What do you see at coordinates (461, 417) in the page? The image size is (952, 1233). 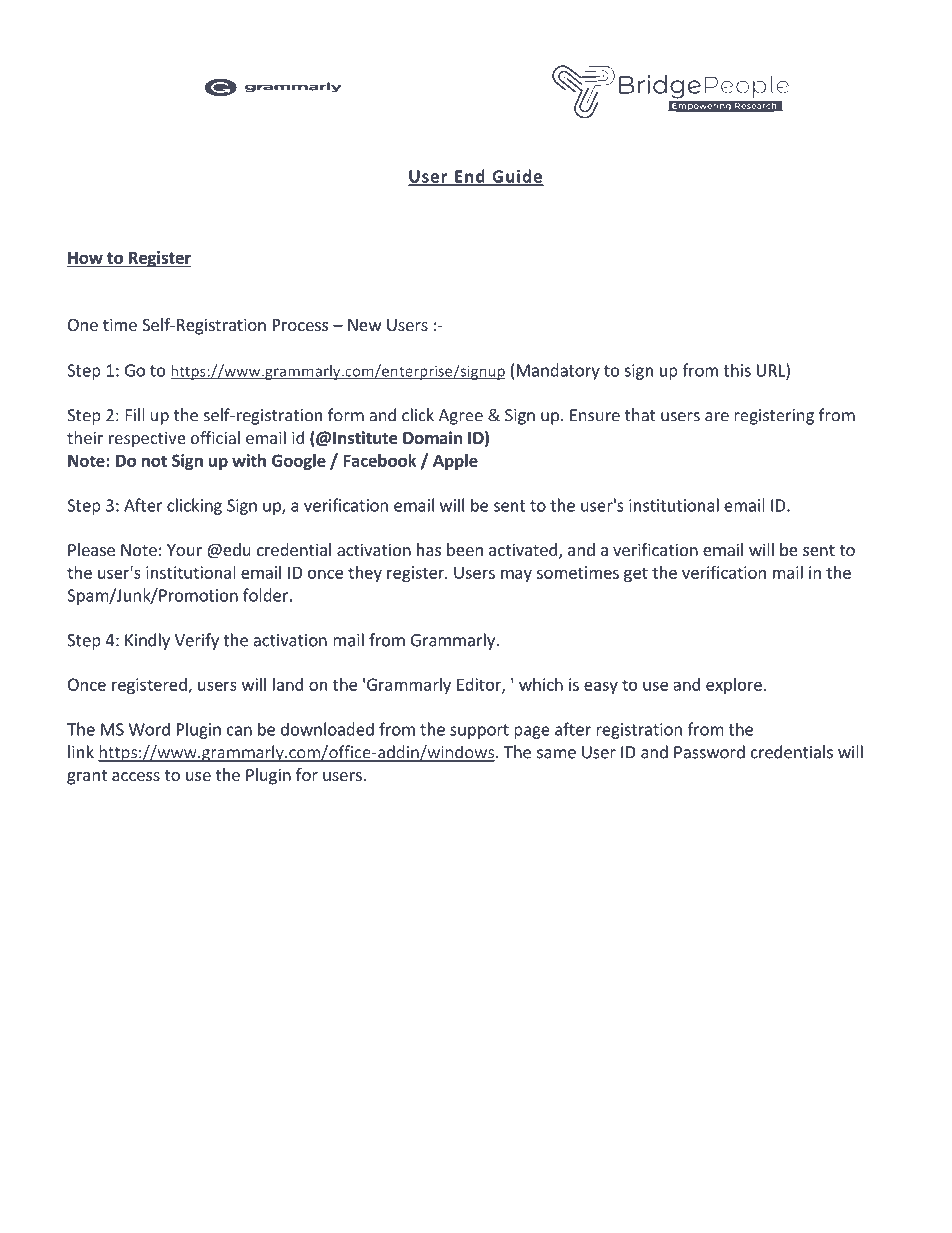 I see `Agree` at bounding box center [461, 417].
